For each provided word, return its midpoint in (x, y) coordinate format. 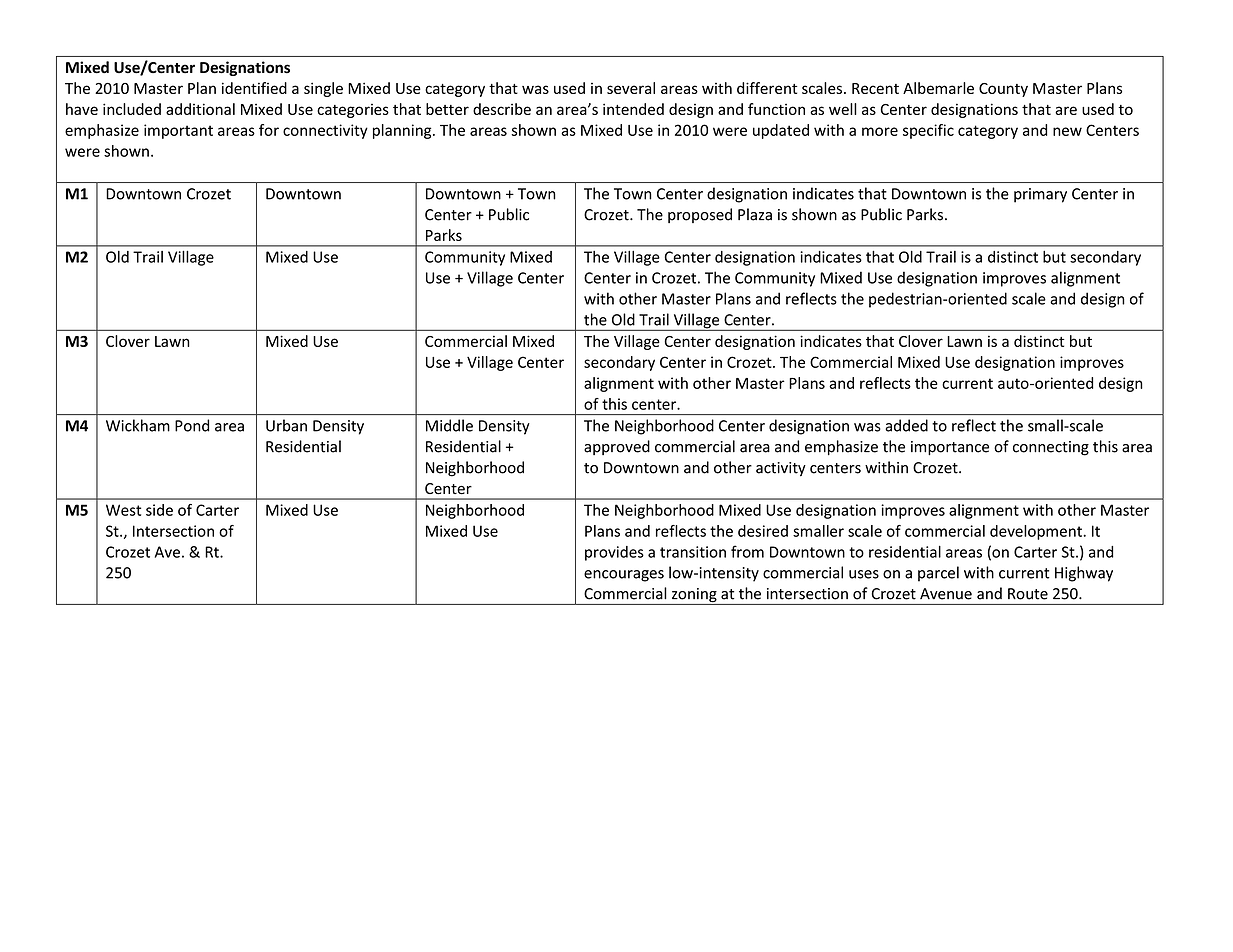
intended (633, 109)
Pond (192, 425)
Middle (449, 425)
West (123, 510)
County (1003, 90)
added (906, 425)
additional (200, 109)
